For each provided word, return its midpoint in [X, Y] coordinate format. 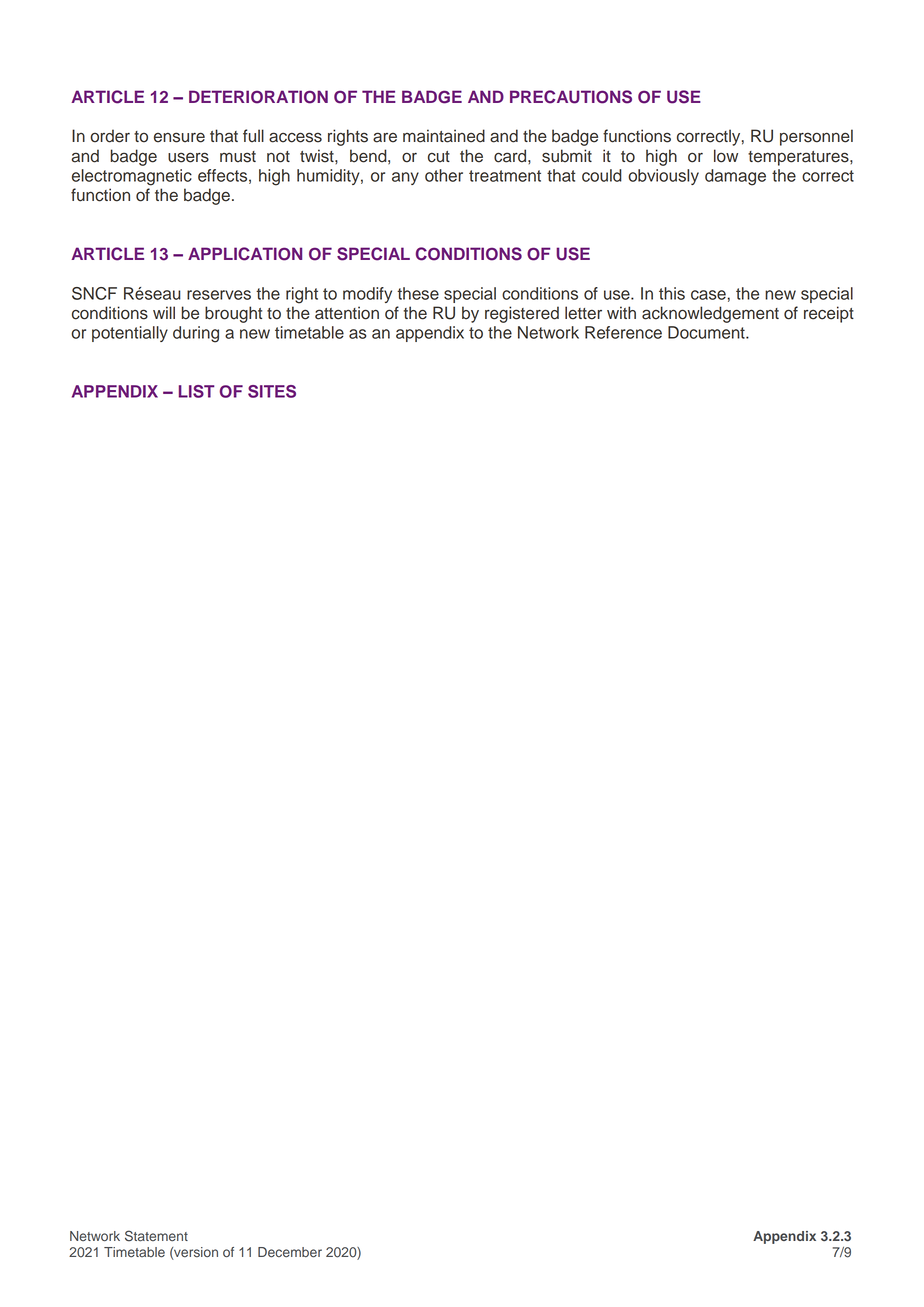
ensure [179, 137]
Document [707, 332]
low [726, 156]
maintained [444, 136]
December [290, 1252]
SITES [272, 391]
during [196, 334]
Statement [156, 1236]
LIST [197, 391]
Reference [623, 332]
